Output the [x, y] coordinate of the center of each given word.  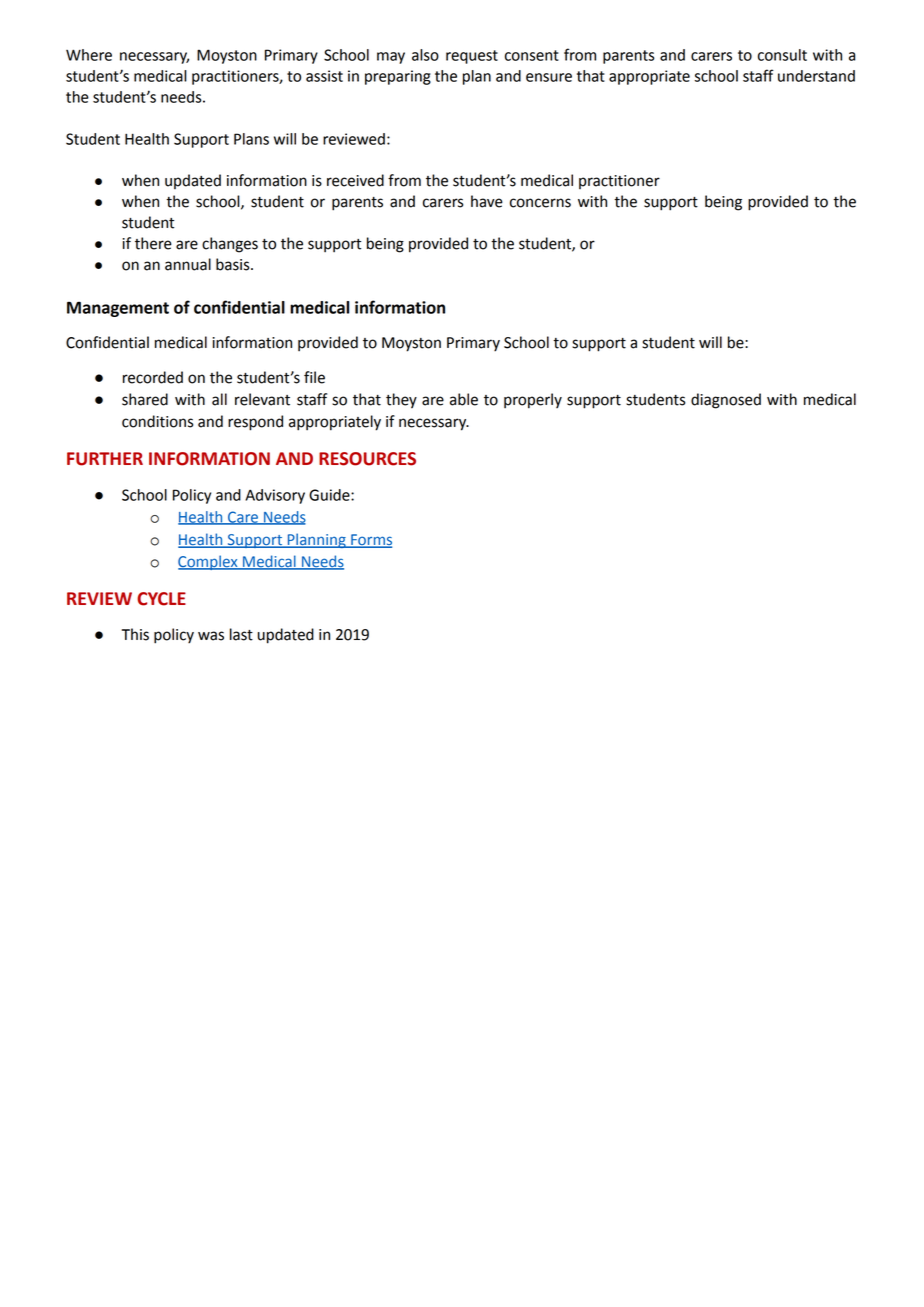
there [153, 243]
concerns [540, 203]
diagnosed [726, 401]
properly [533, 401]
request [472, 57]
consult [782, 55]
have [487, 201]
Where [89, 55]
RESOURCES [367, 459]
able [464, 399]
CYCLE [161, 599]
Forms [370, 540]
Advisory [275, 496]
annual [188, 264]
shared [145, 399]
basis [234, 264]
